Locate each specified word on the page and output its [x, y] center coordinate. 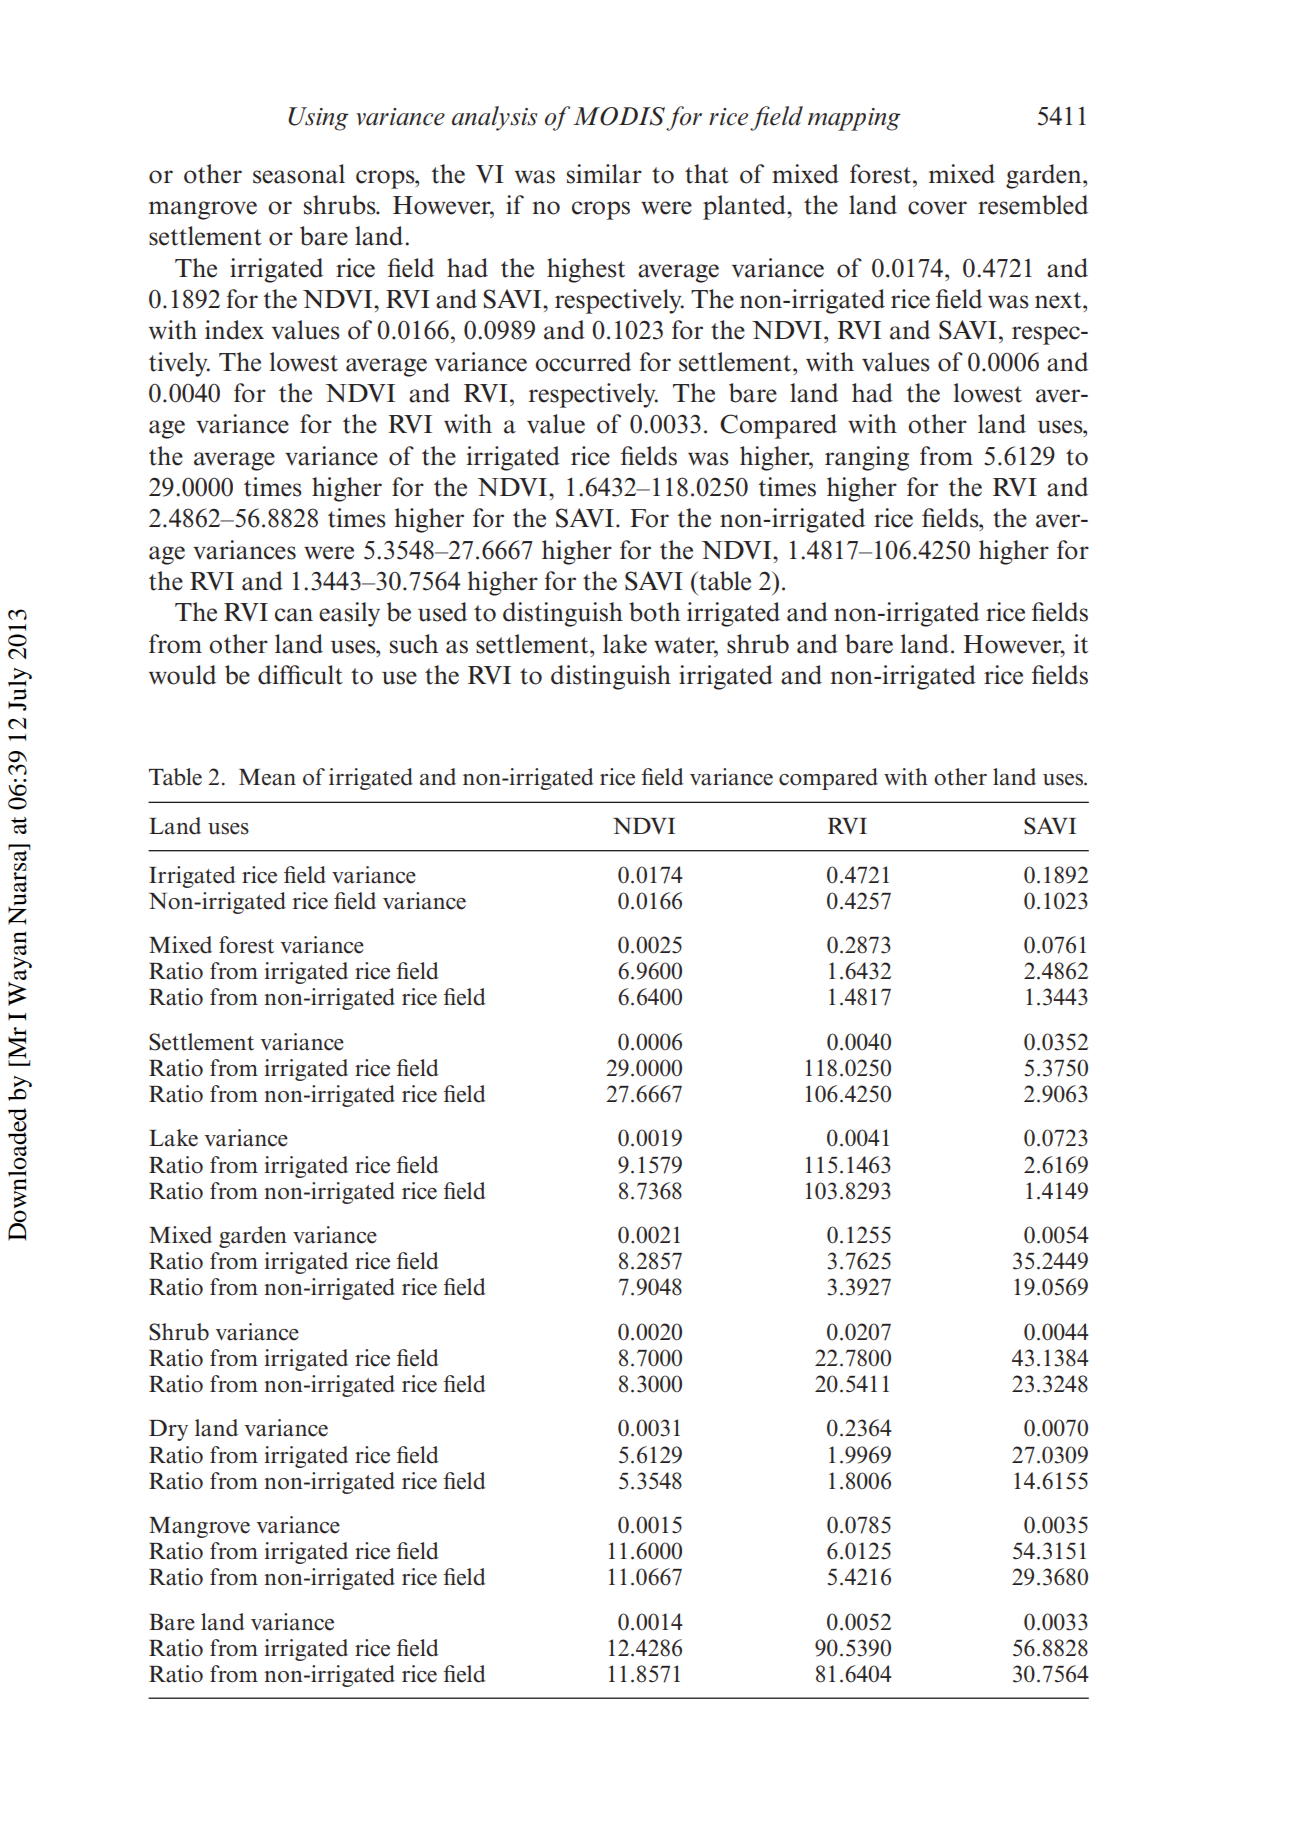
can [294, 615]
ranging [867, 458]
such [414, 644]
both [654, 612]
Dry [168, 1430]
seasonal [299, 174]
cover [937, 208]
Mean [267, 777]
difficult [300, 675]
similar [604, 174]
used [442, 612]
